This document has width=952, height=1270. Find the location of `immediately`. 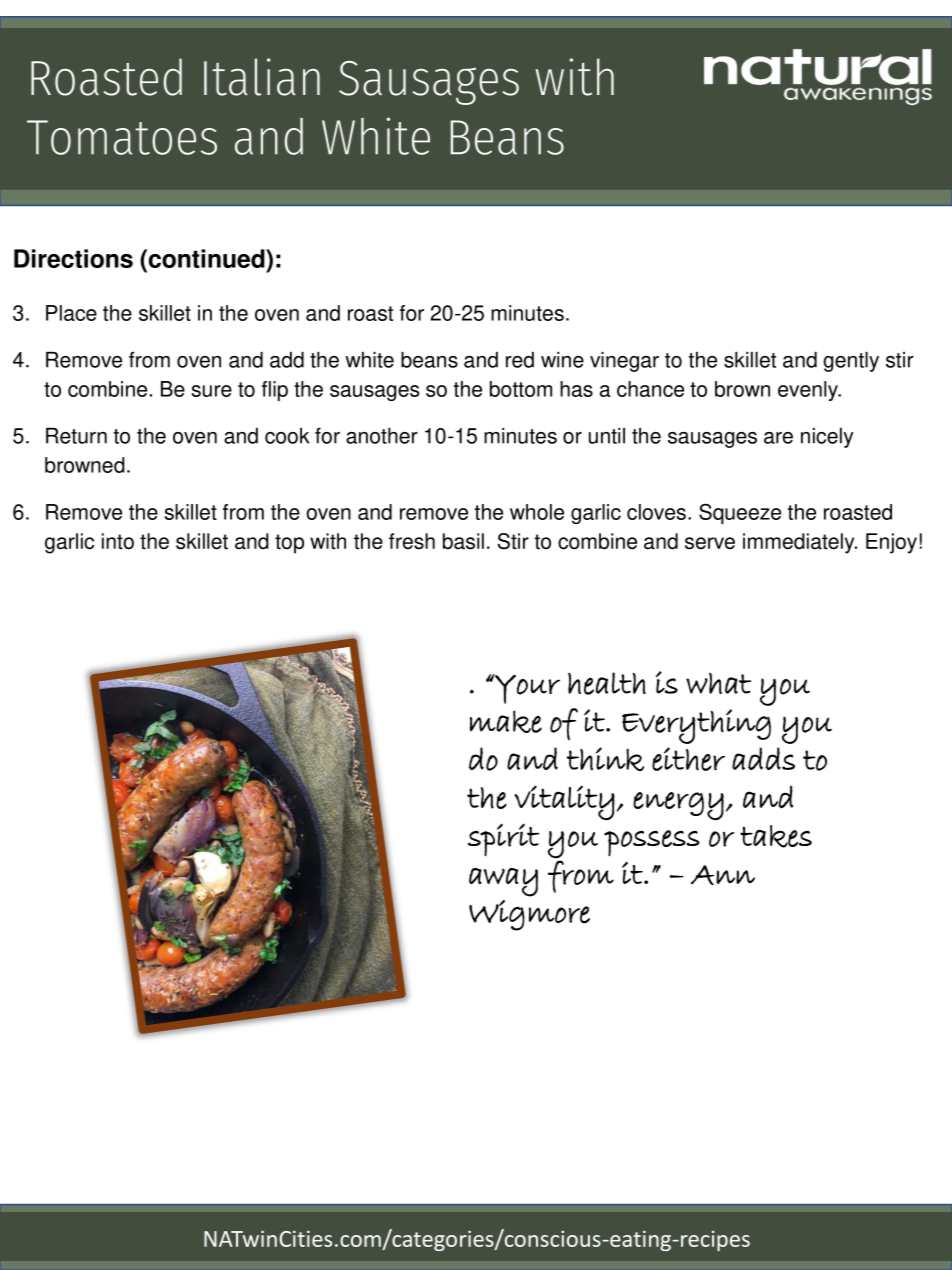

immediately is located at coordinates (800, 543).
